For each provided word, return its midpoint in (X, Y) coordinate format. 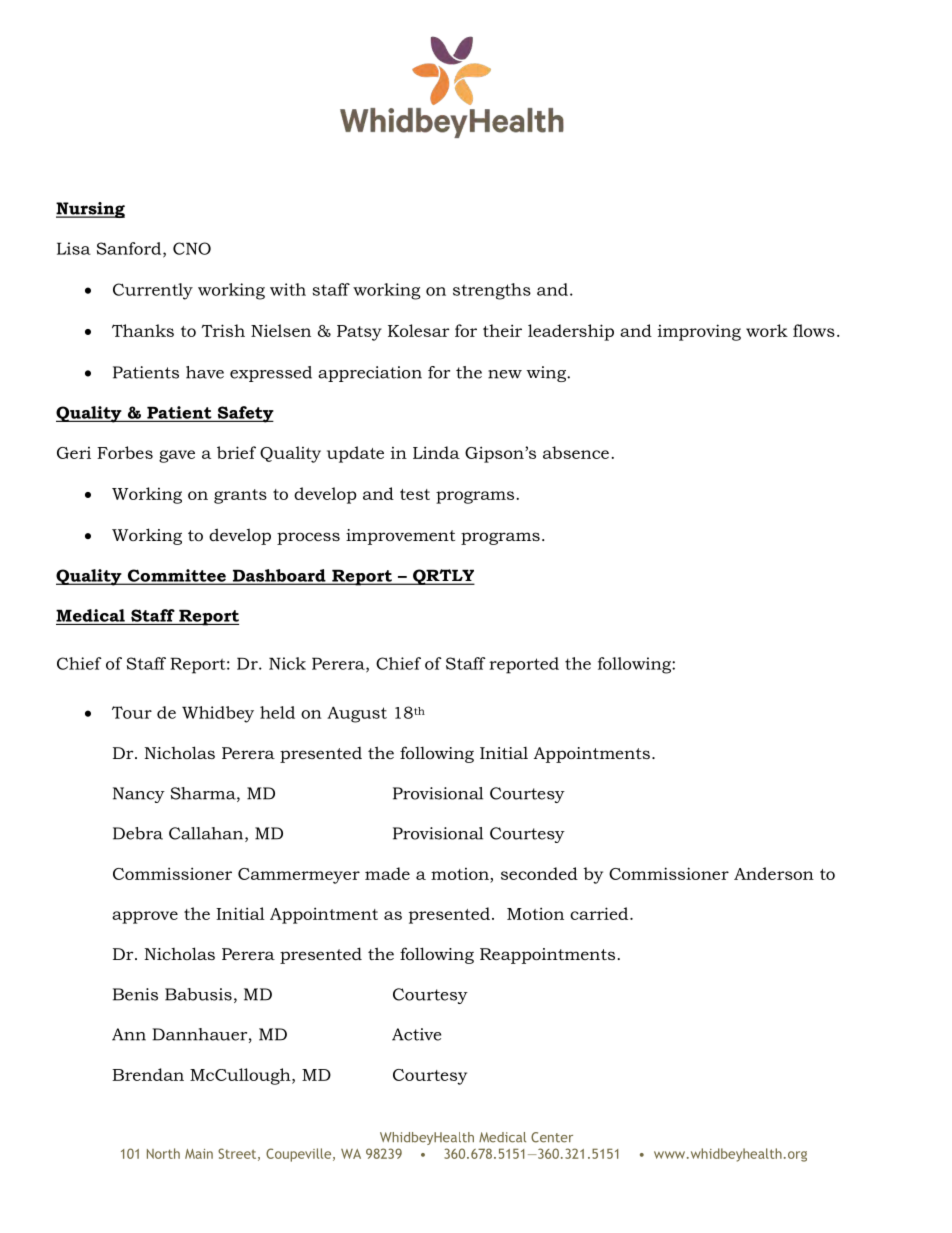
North (163, 1153)
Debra (138, 833)
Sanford (130, 249)
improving (699, 332)
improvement (400, 537)
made (387, 873)
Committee (176, 576)
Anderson (774, 873)
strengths (492, 291)
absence (576, 452)
